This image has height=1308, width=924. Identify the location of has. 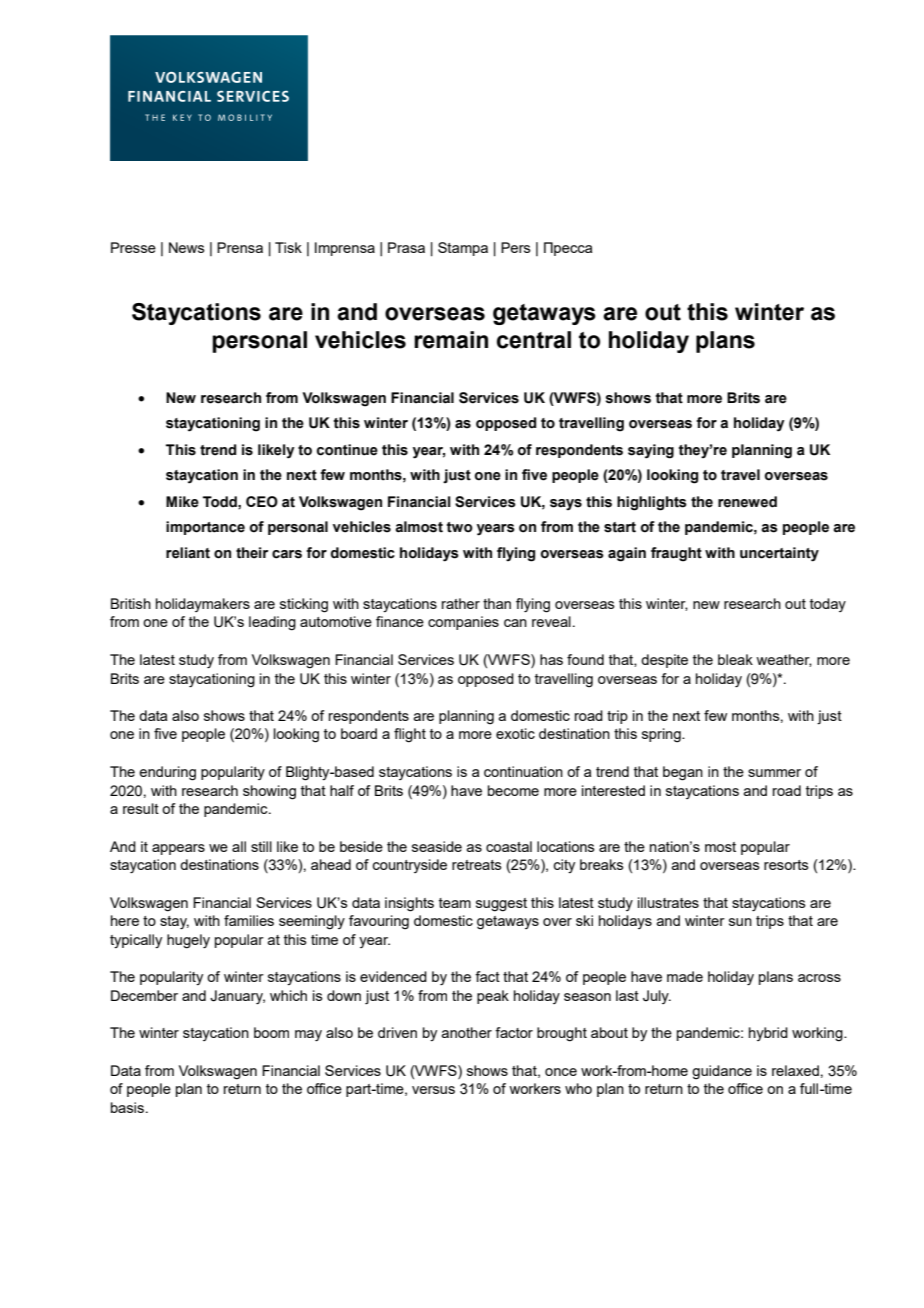
(551, 659).
